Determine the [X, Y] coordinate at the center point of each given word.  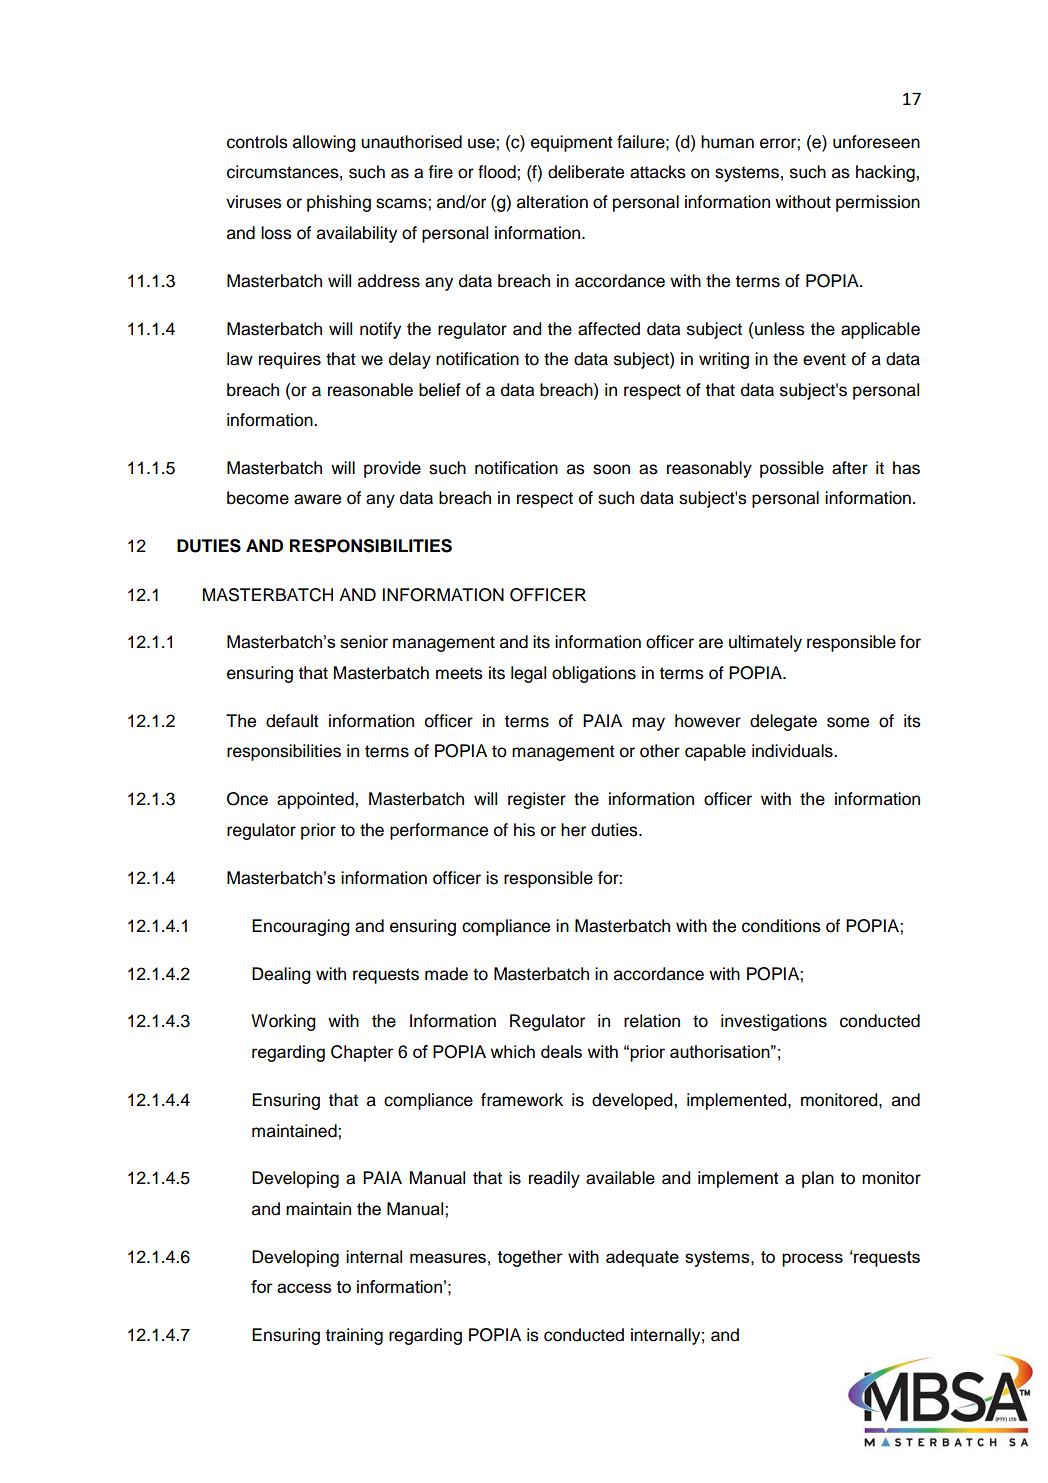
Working [283, 1022]
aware [317, 499]
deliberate [586, 172]
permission [878, 203]
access [304, 1288]
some [848, 722]
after [850, 468]
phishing [339, 203]
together [530, 1258]
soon [611, 469]
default [292, 721]
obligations [594, 674]
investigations [774, 1022]
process [812, 1260]
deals [561, 1051]
